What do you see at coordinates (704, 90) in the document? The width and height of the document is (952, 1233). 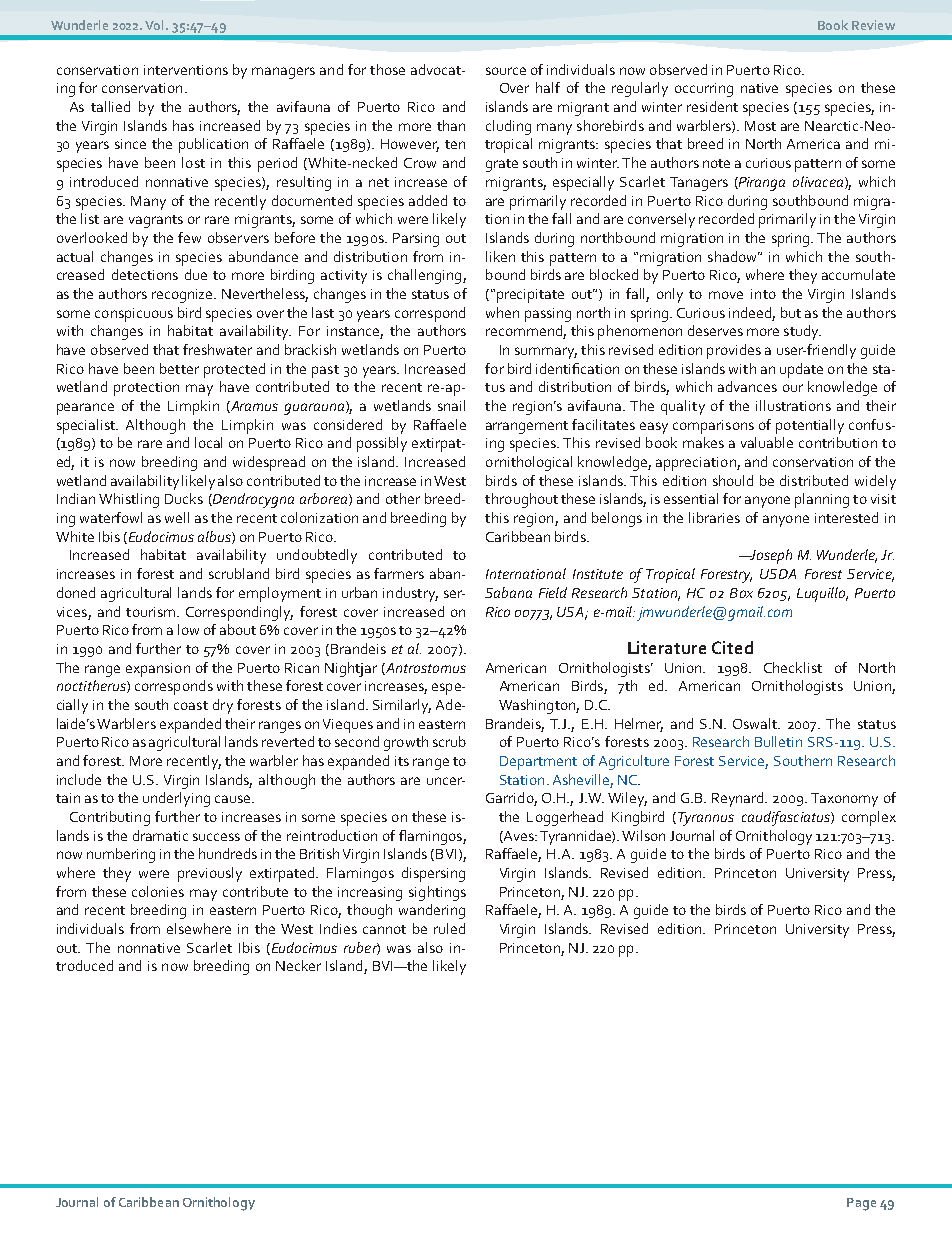 I see `occurring` at bounding box center [704, 90].
